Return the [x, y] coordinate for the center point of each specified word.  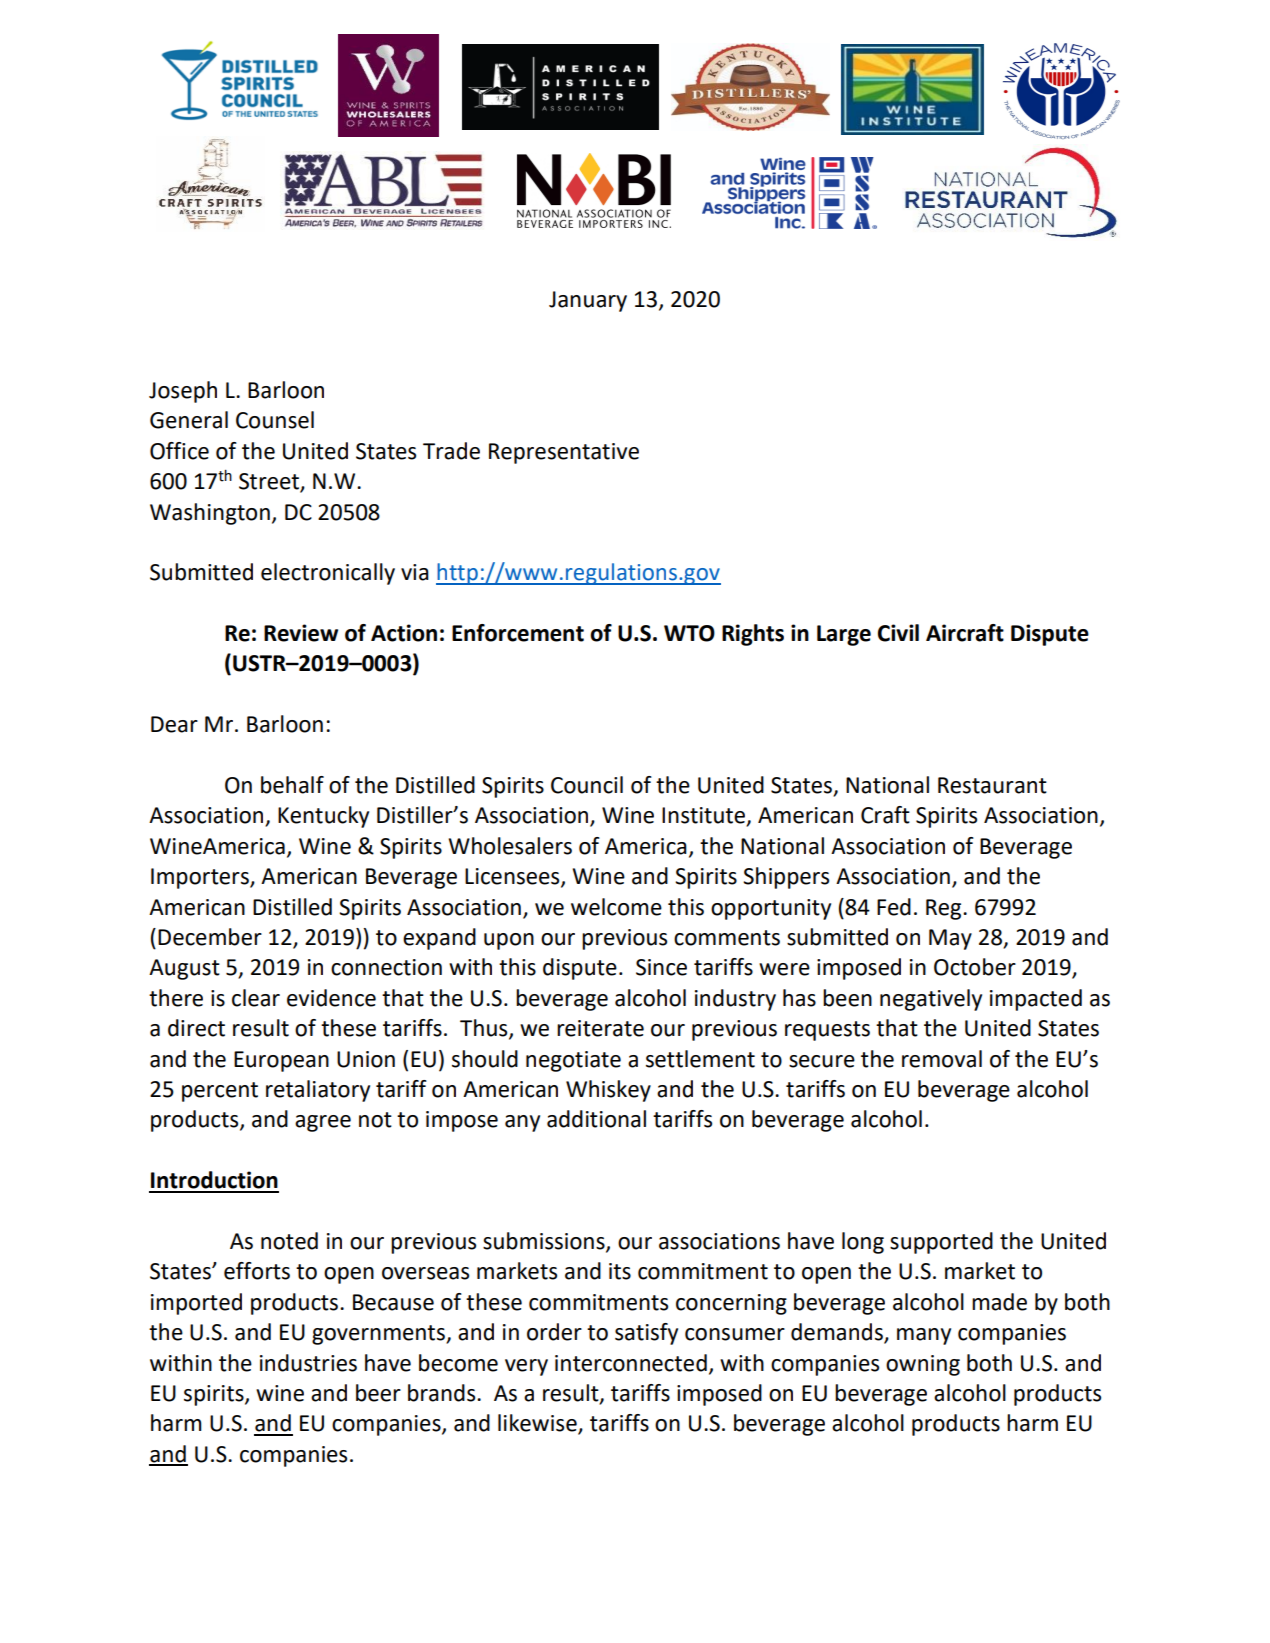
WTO [689, 633]
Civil [898, 633]
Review [301, 633]
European [281, 1061]
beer [378, 1393]
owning [923, 1365]
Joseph [183, 392]
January [588, 301]
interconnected [631, 1363]
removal [942, 1059]
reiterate [600, 1028]
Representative [564, 453]
